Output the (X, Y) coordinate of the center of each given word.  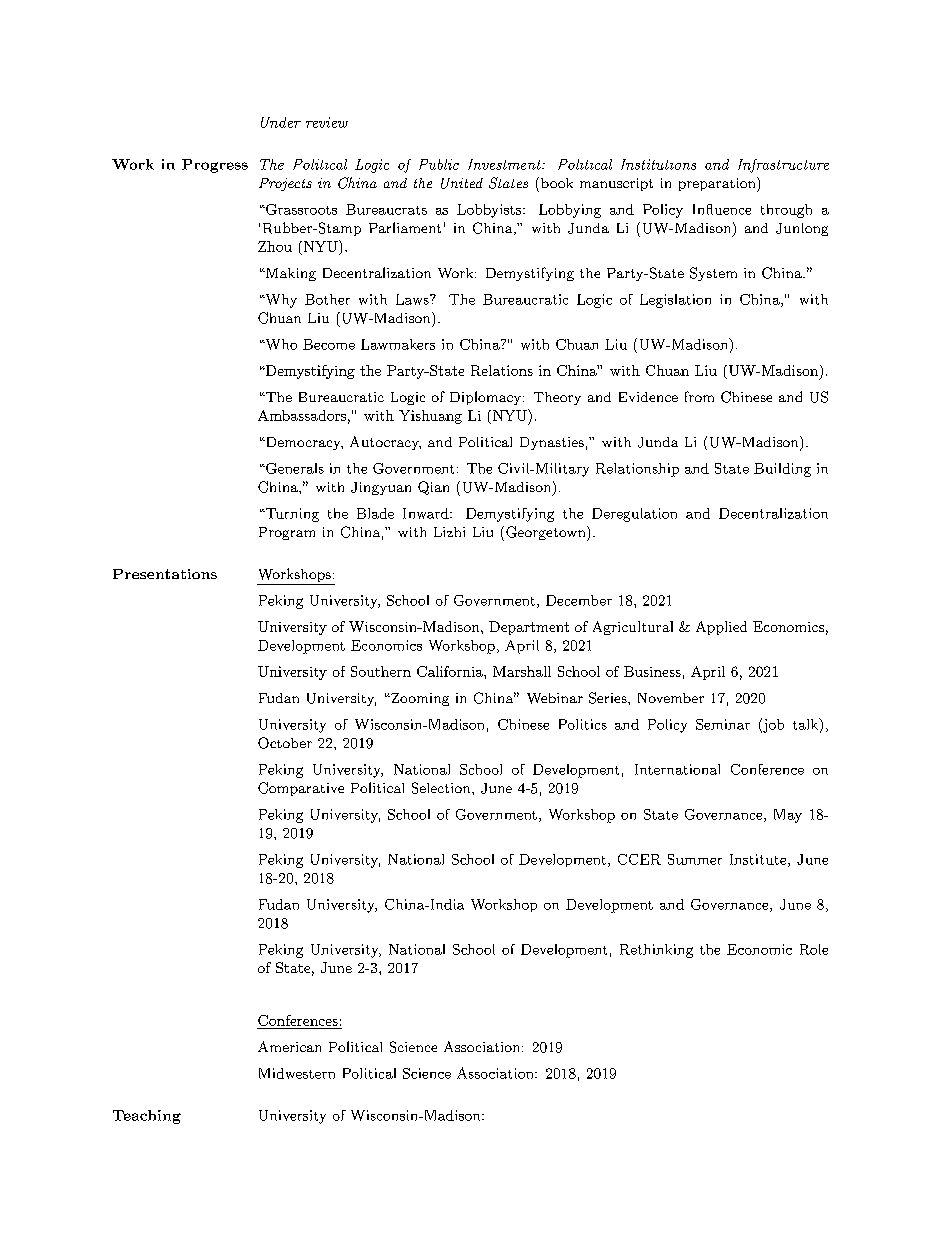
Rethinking (656, 951)
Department (529, 628)
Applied (721, 628)
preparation (718, 184)
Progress (215, 166)
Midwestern (297, 1073)
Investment (505, 164)
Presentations (165, 574)
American (289, 1046)
